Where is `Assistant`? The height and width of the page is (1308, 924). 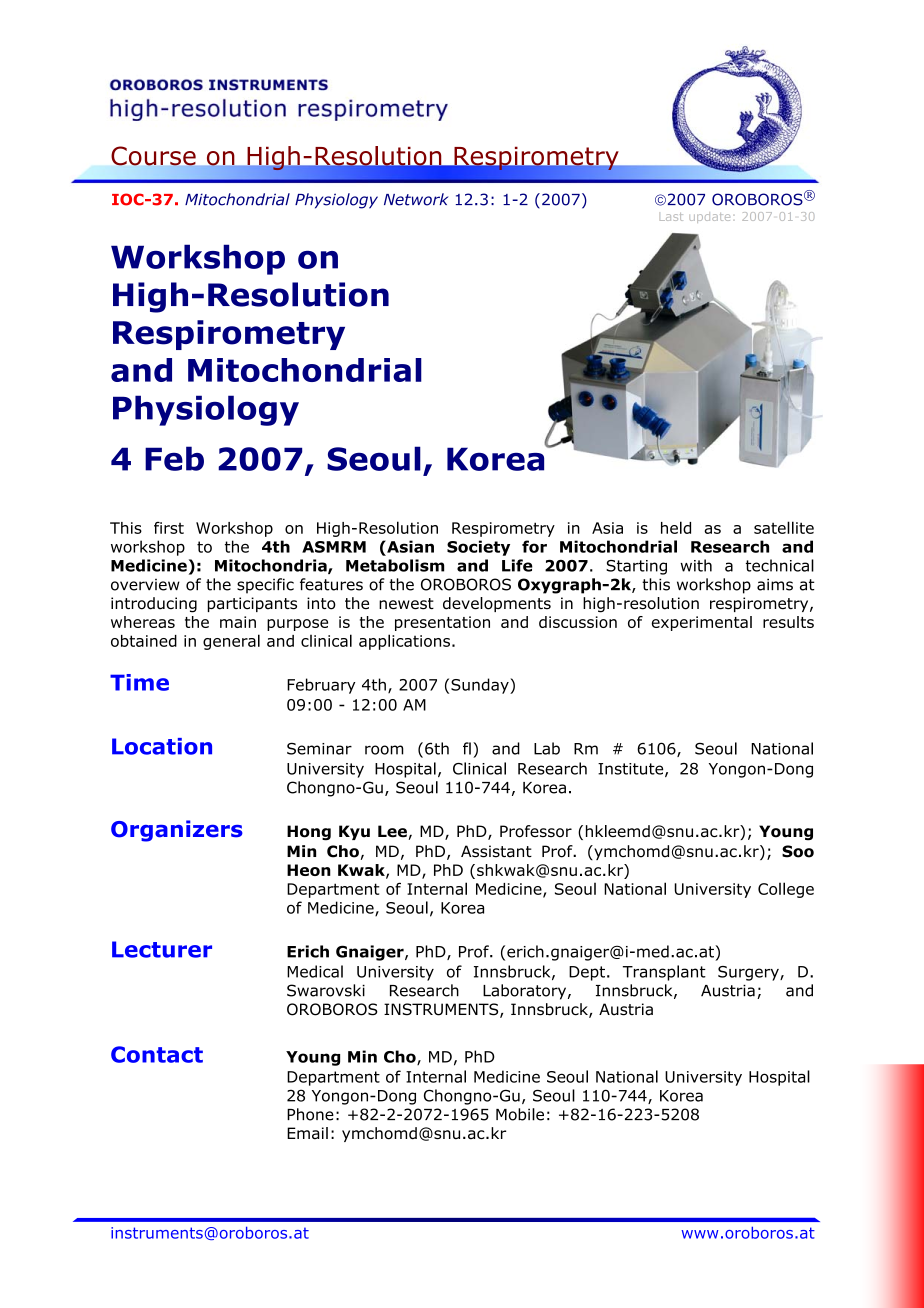
Assistant is located at coordinates (496, 851).
